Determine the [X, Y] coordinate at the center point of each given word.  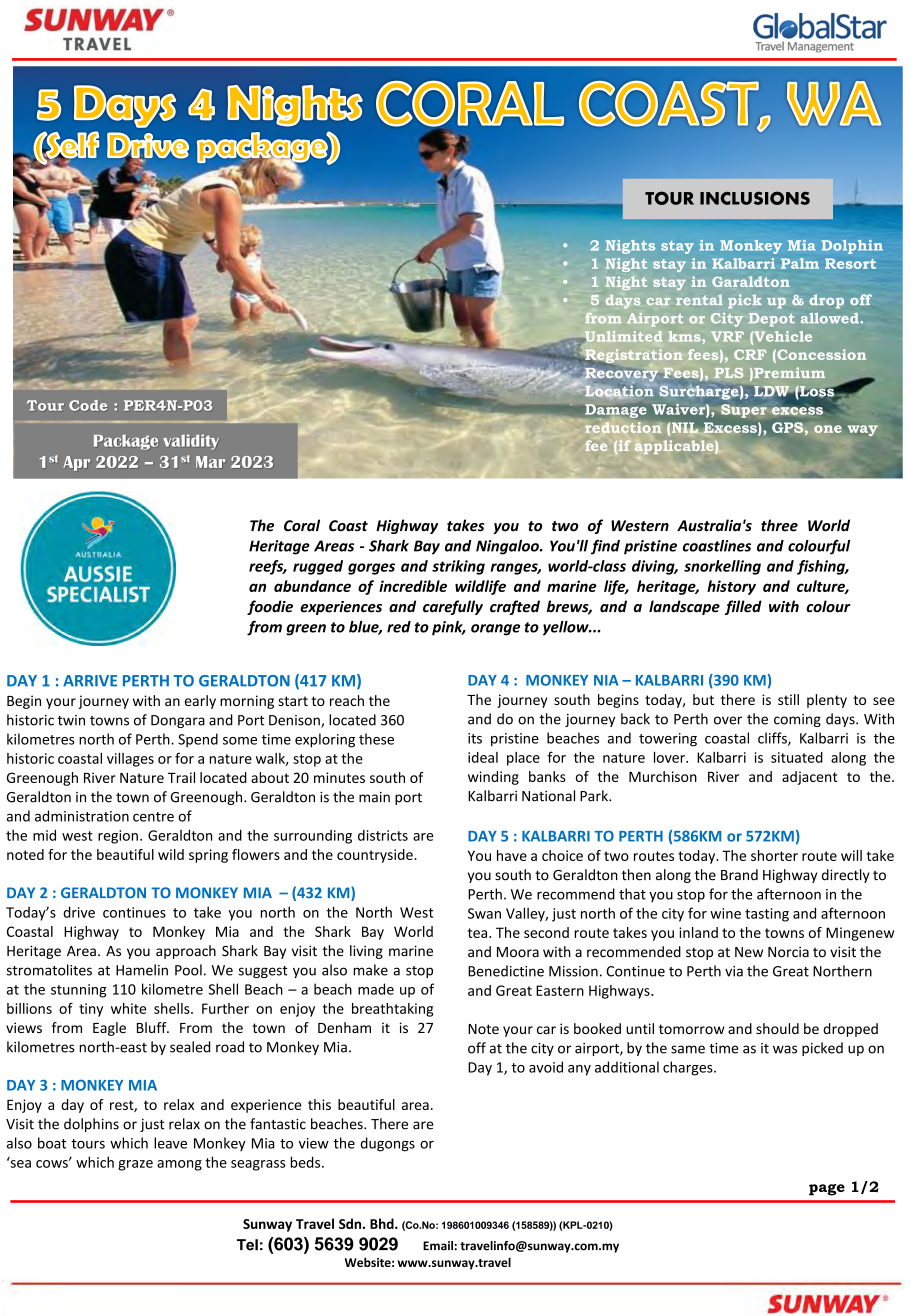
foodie [270, 607]
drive [79, 912]
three [779, 525]
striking [458, 567]
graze [135, 1165]
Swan [484, 913]
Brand [739, 875]
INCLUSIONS [755, 198]
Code [88, 405]
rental [699, 300]
